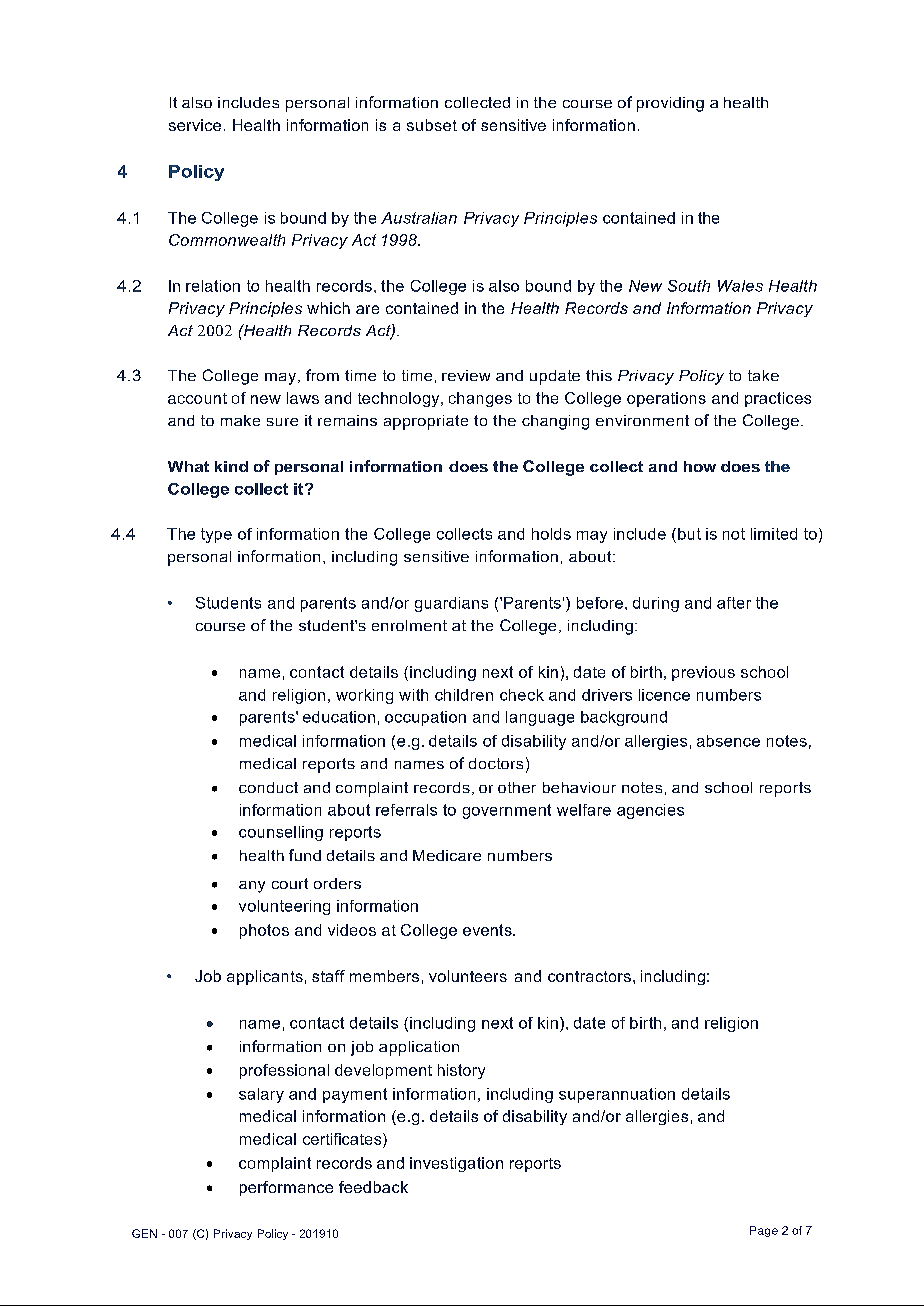  What do you see at coordinates (763, 375) in the image?
I see `take` at bounding box center [763, 375].
